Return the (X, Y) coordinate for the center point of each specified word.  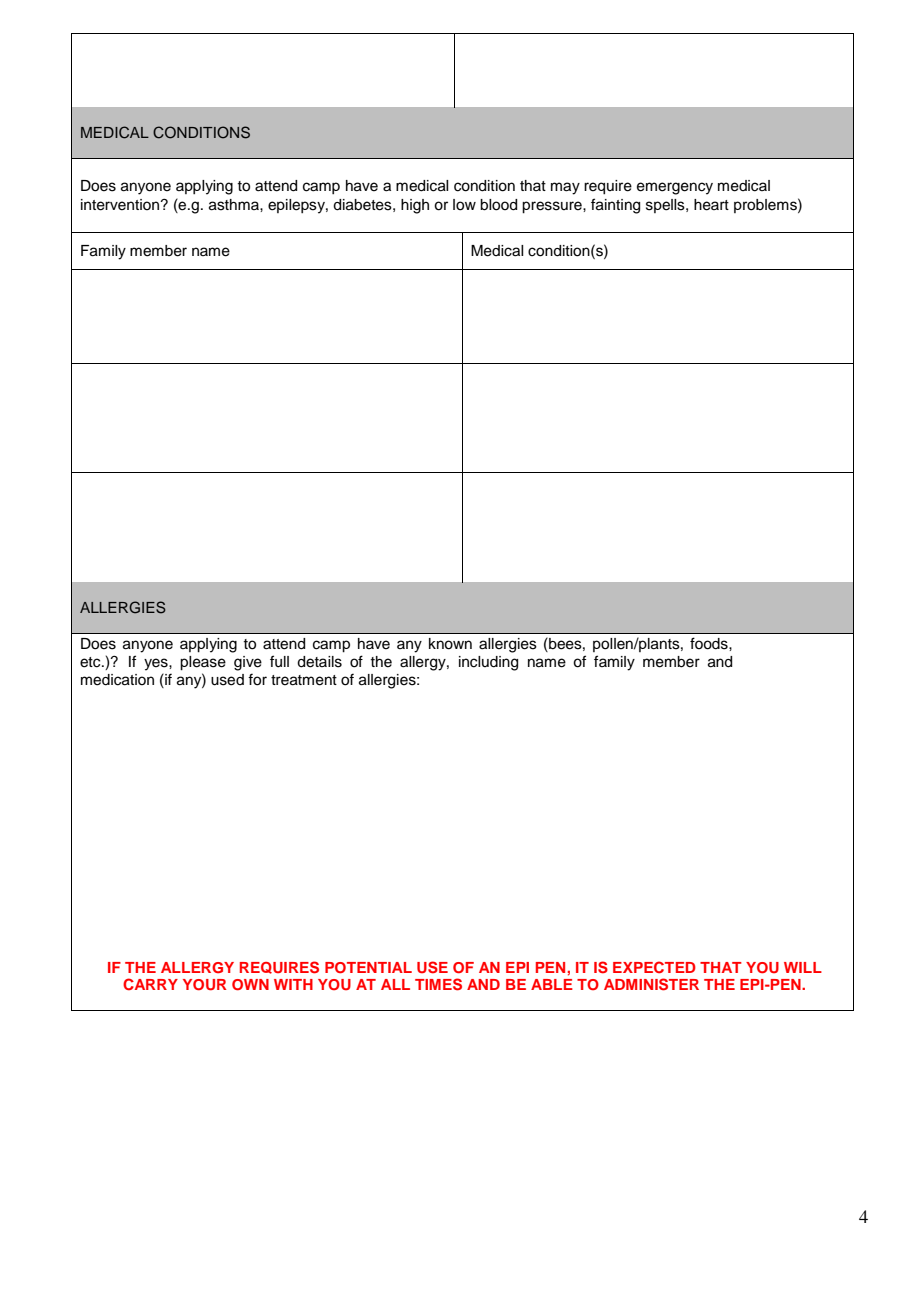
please (203, 663)
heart (711, 205)
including (488, 663)
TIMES (438, 984)
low (464, 205)
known (450, 644)
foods (710, 643)
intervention (121, 205)
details (319, 662)
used (227, 680)
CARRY (150, 984)
